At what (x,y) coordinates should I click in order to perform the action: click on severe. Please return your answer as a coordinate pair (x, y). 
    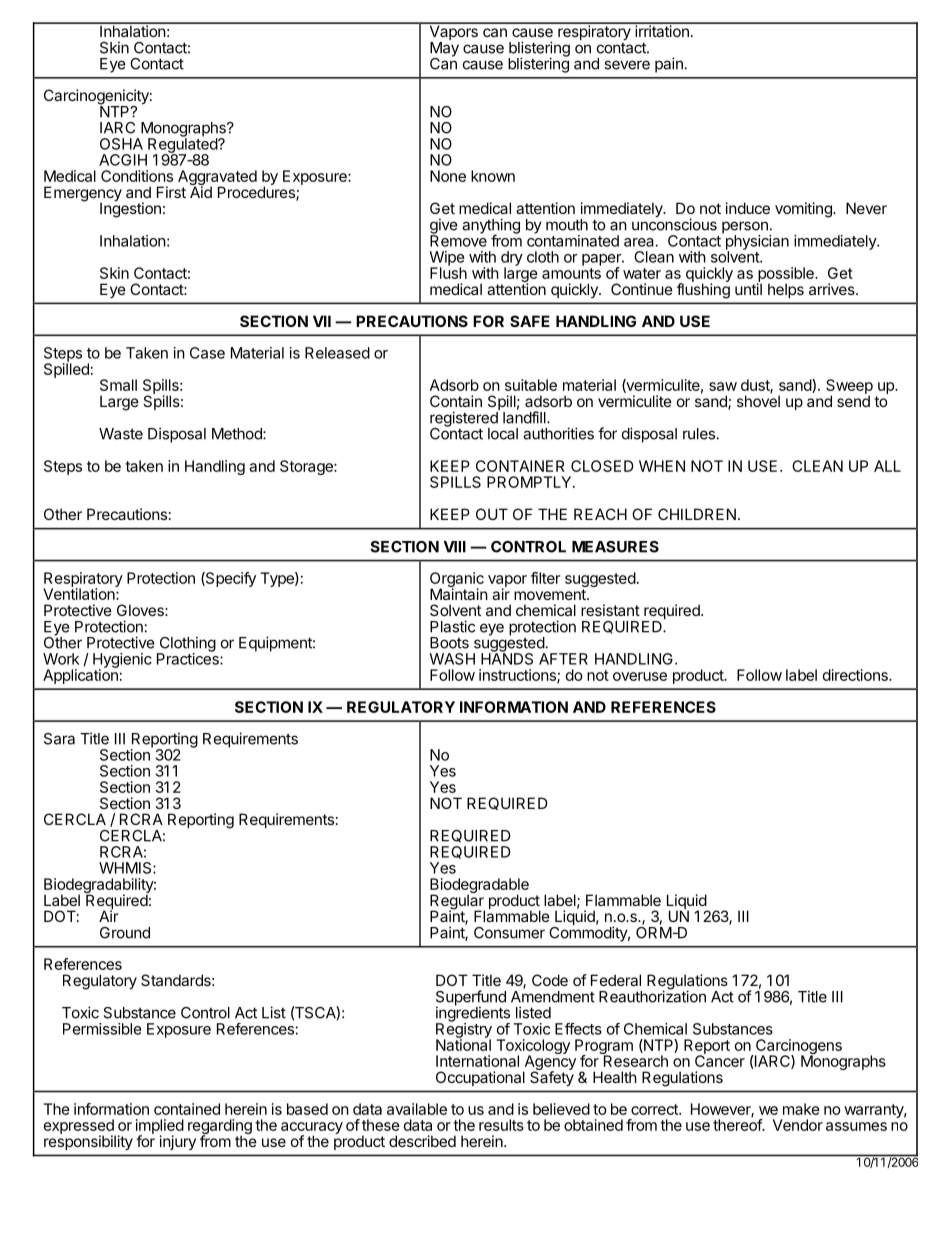
    Looking at the image, I should click on (627, 65).
